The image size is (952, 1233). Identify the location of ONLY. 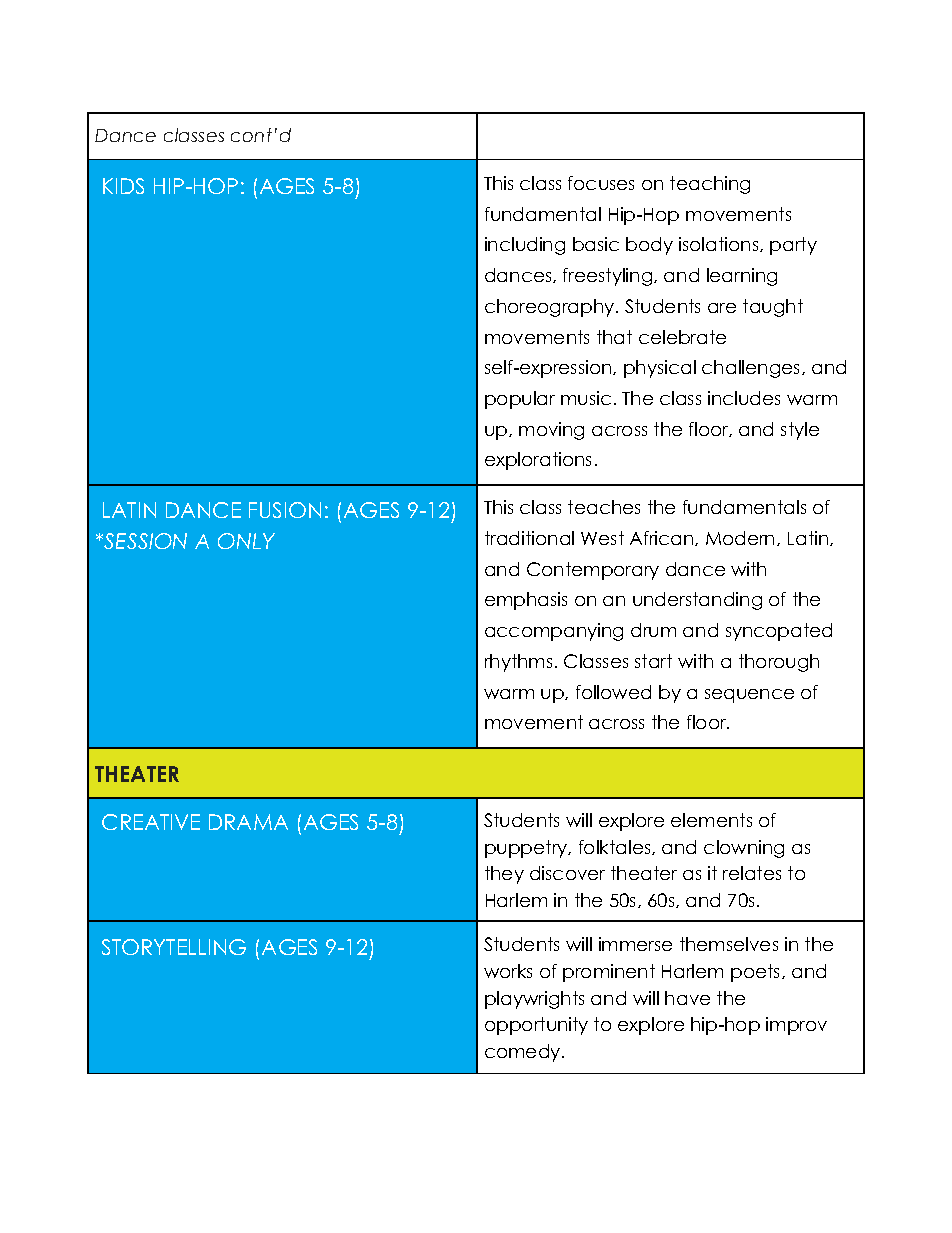
(246, 541).
